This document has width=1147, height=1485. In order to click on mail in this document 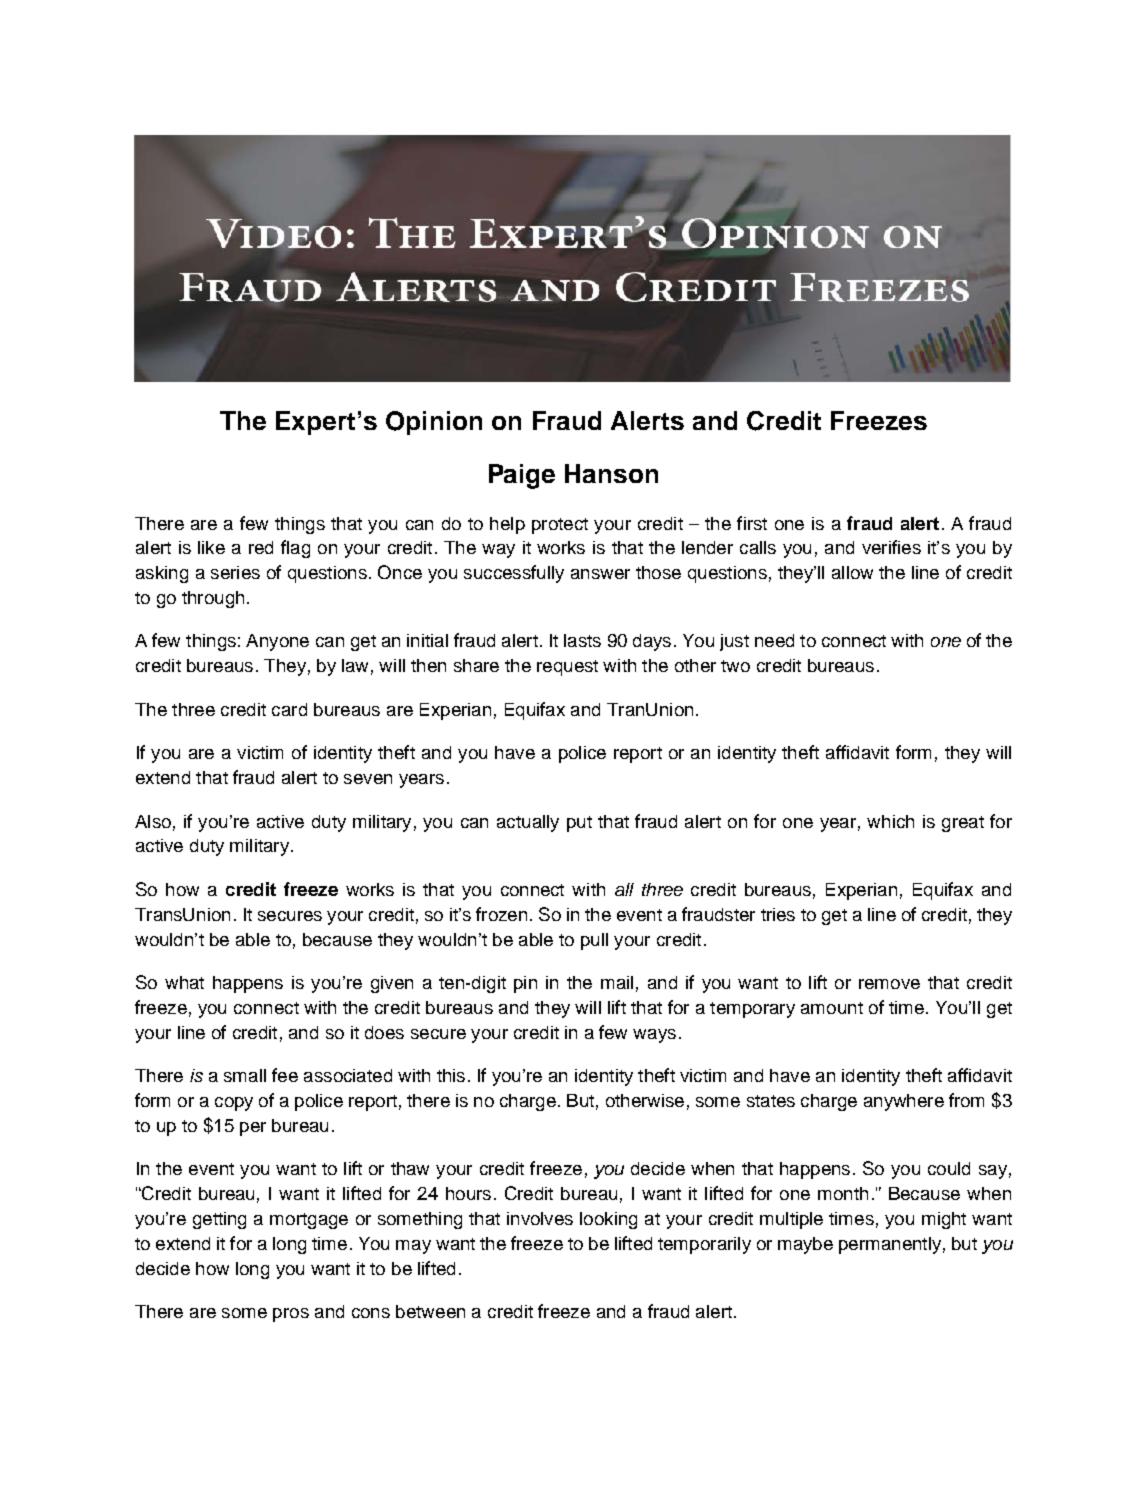, I will do `click(617, 982)`.
